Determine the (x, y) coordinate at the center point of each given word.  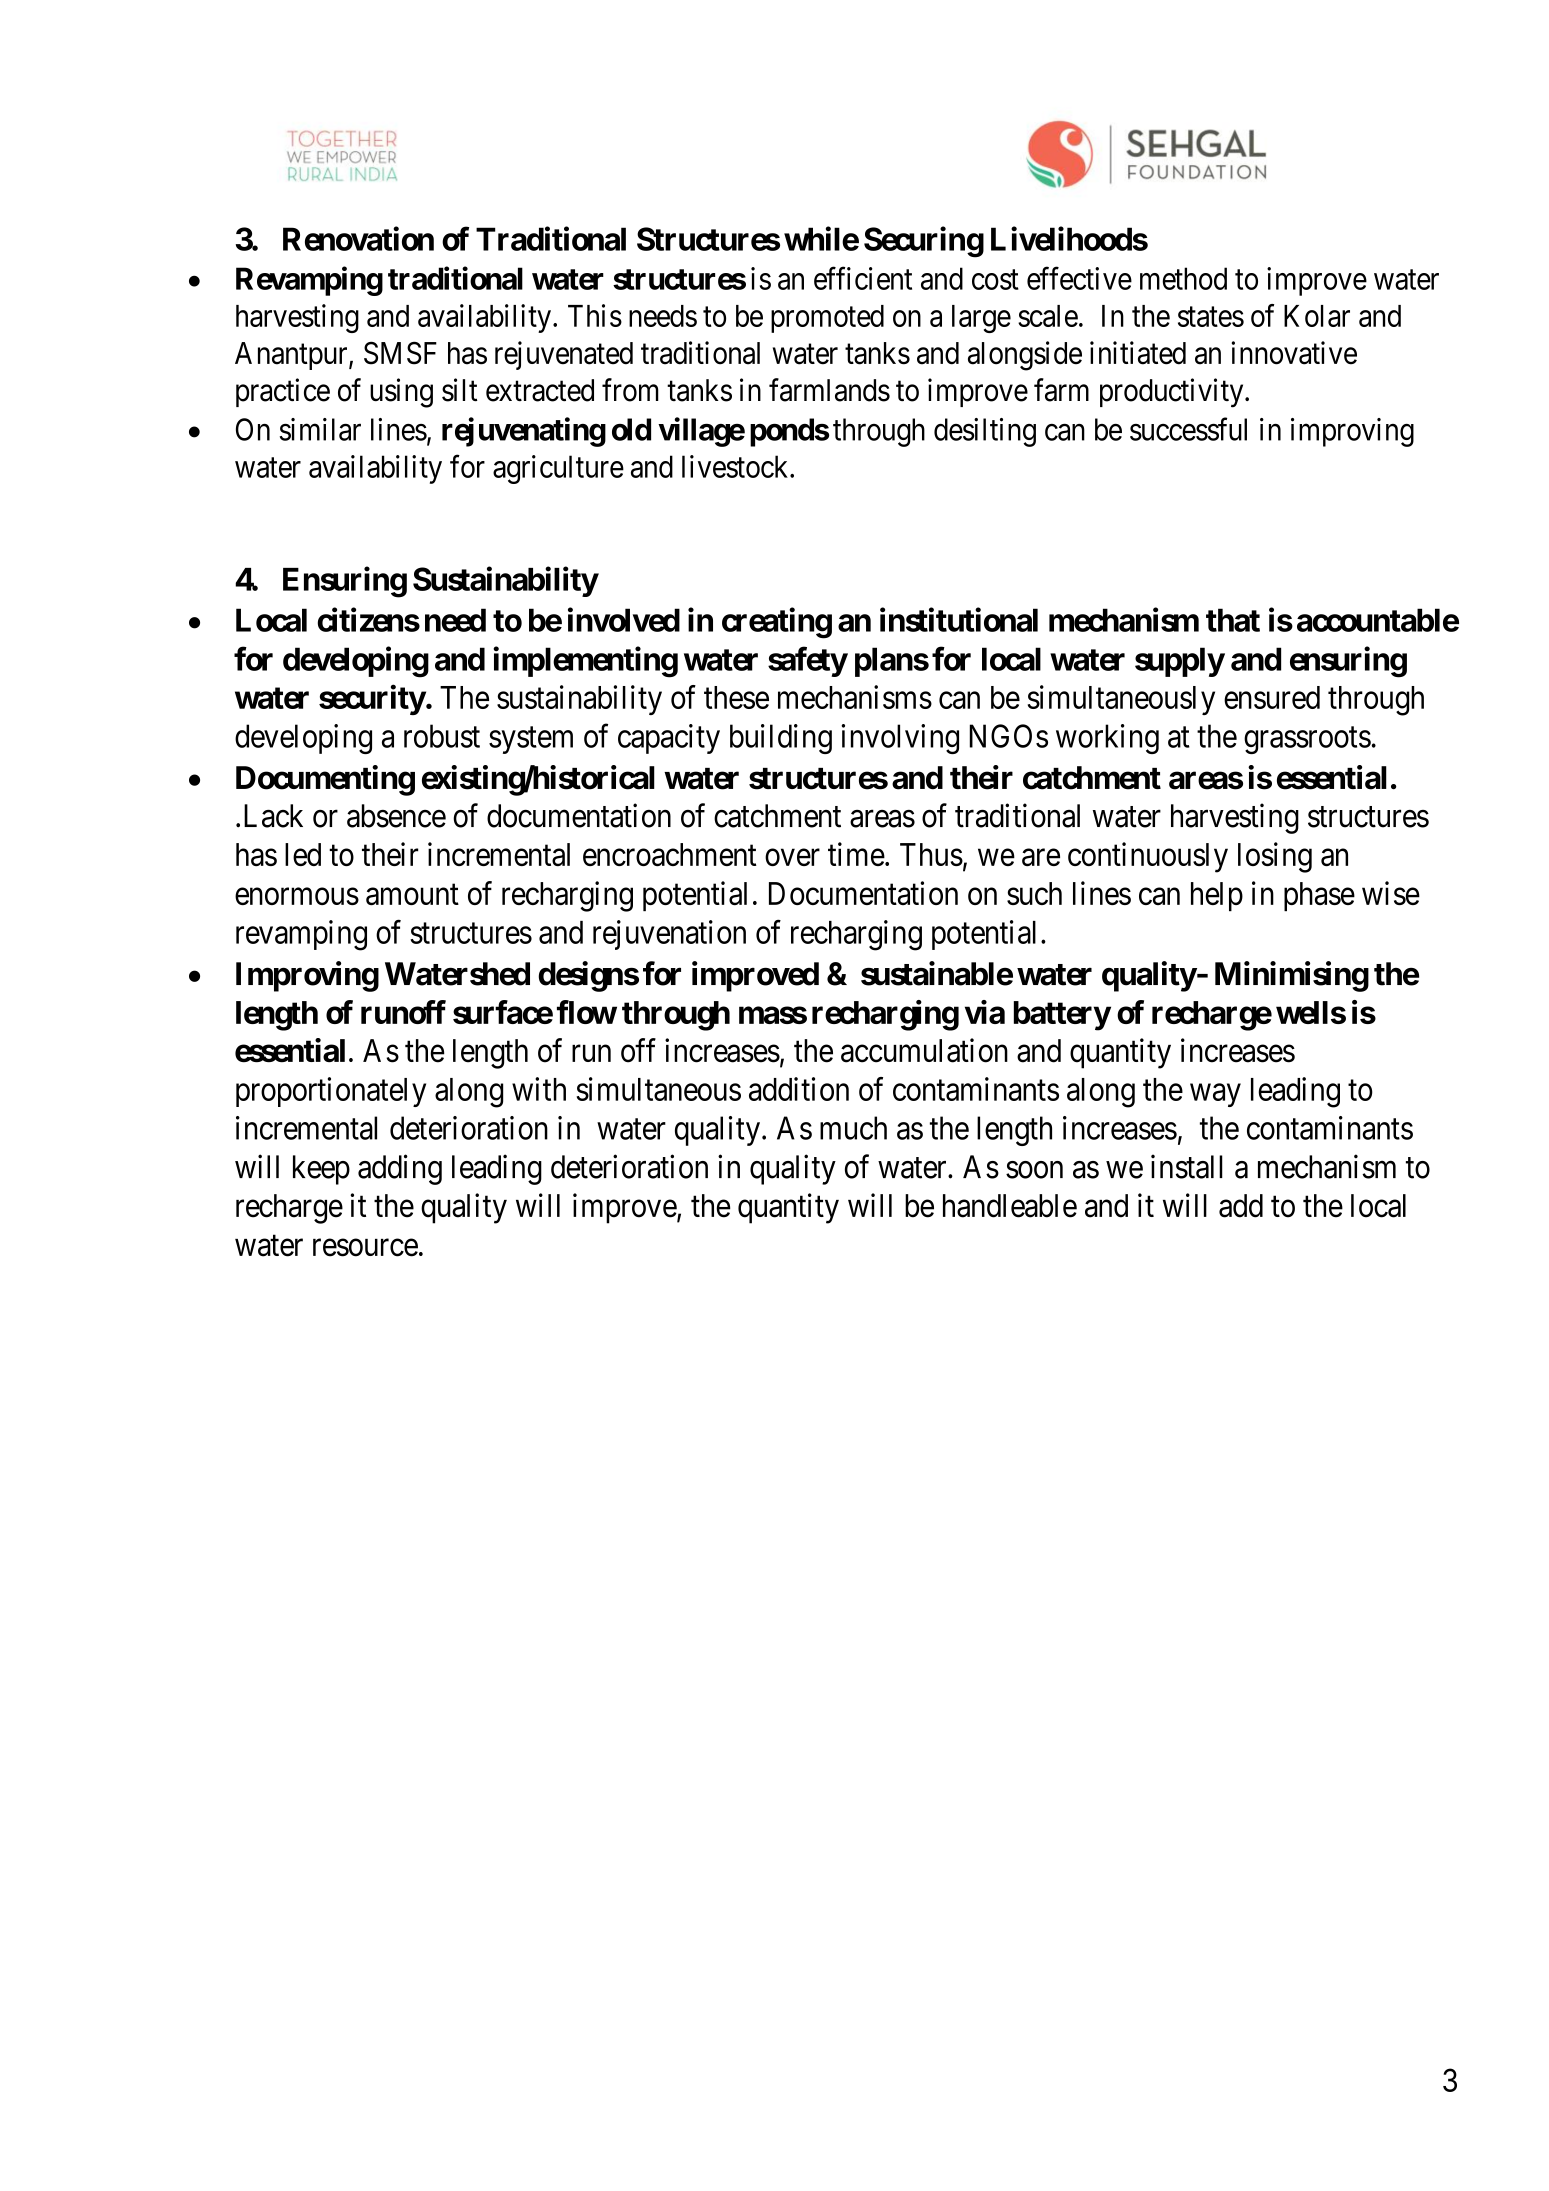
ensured (1272, 697)
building (781, 739)
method (1183, 278)
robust (442, 736)
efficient (863, 278)
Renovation (358, 238)
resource (365, 1248)
